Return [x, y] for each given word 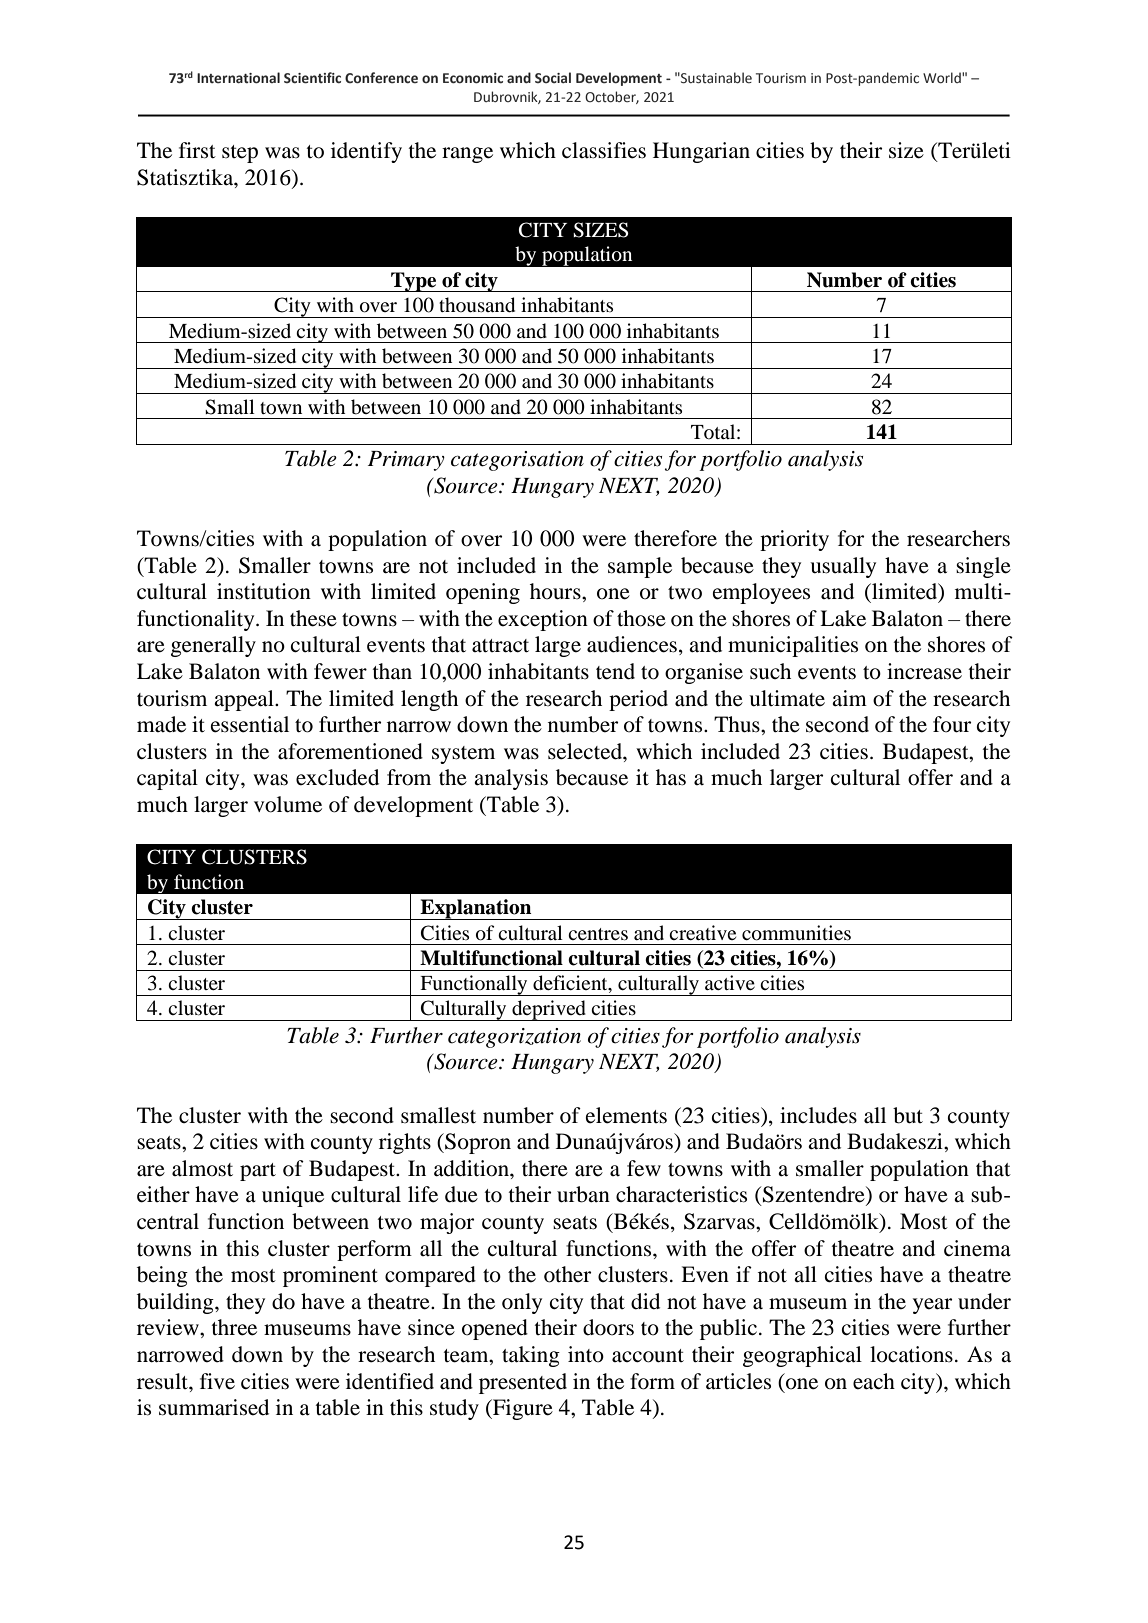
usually [843, 567]
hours [556, 591]
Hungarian [701, 152]
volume [288, 804]
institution [264, 591]
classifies [604, 150]
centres [598, 934]
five [217, 1381]
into [586, 1354]
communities [796, 933]
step [240, 154]
